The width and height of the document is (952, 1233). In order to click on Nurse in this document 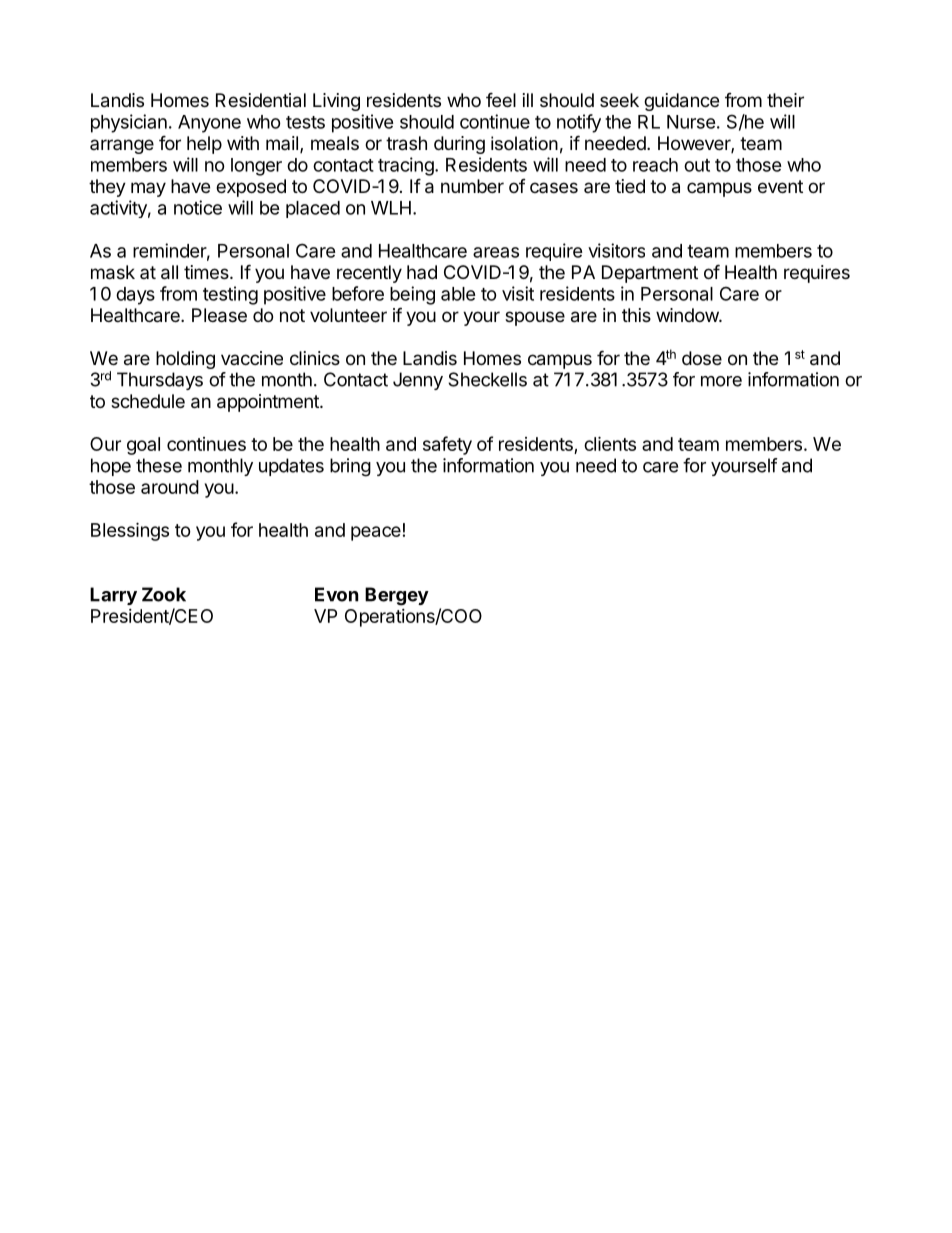, I will do `click(691, 122)`.
